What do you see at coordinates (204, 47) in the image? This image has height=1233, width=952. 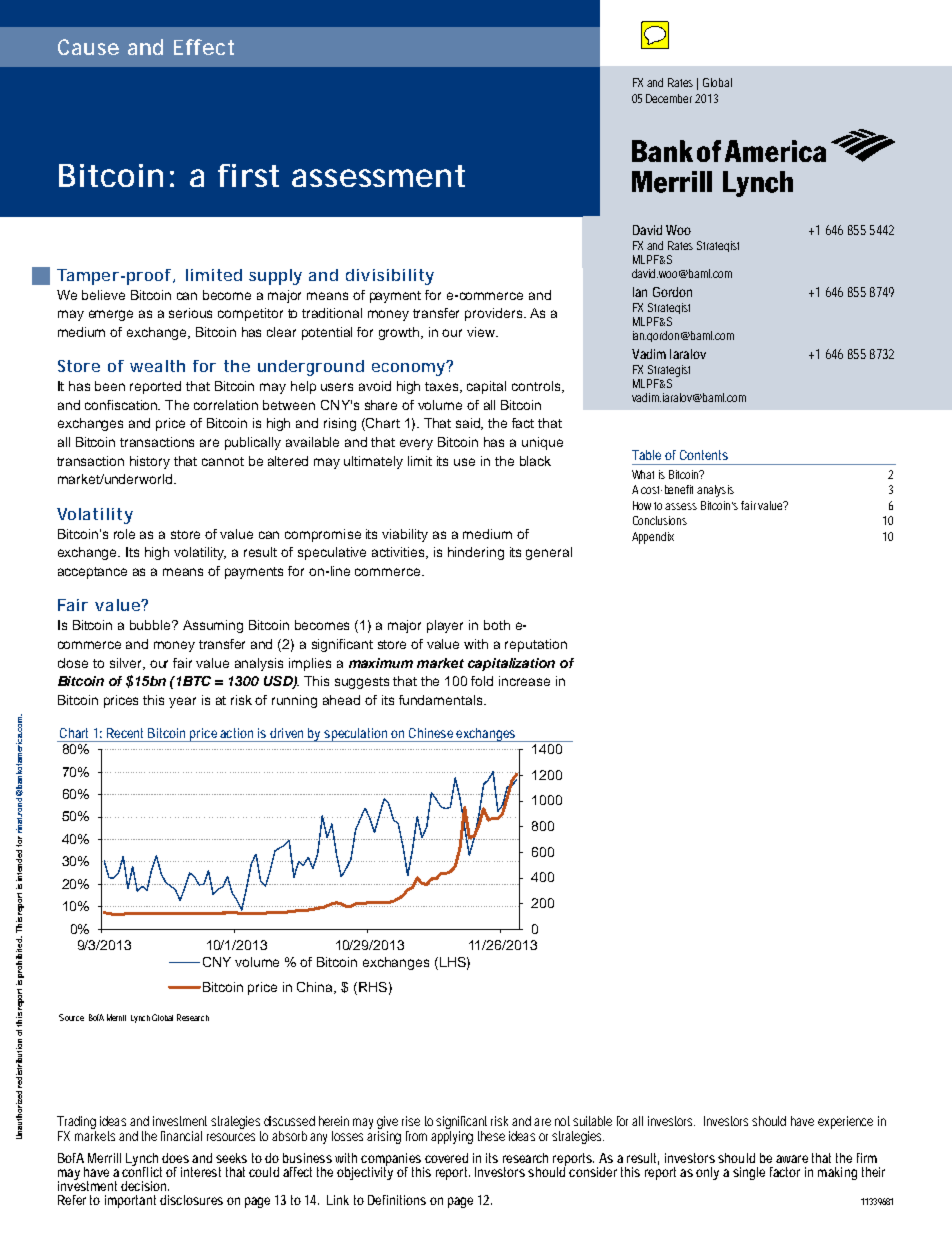 I see `Effect` at bounding box center [204, 47].
